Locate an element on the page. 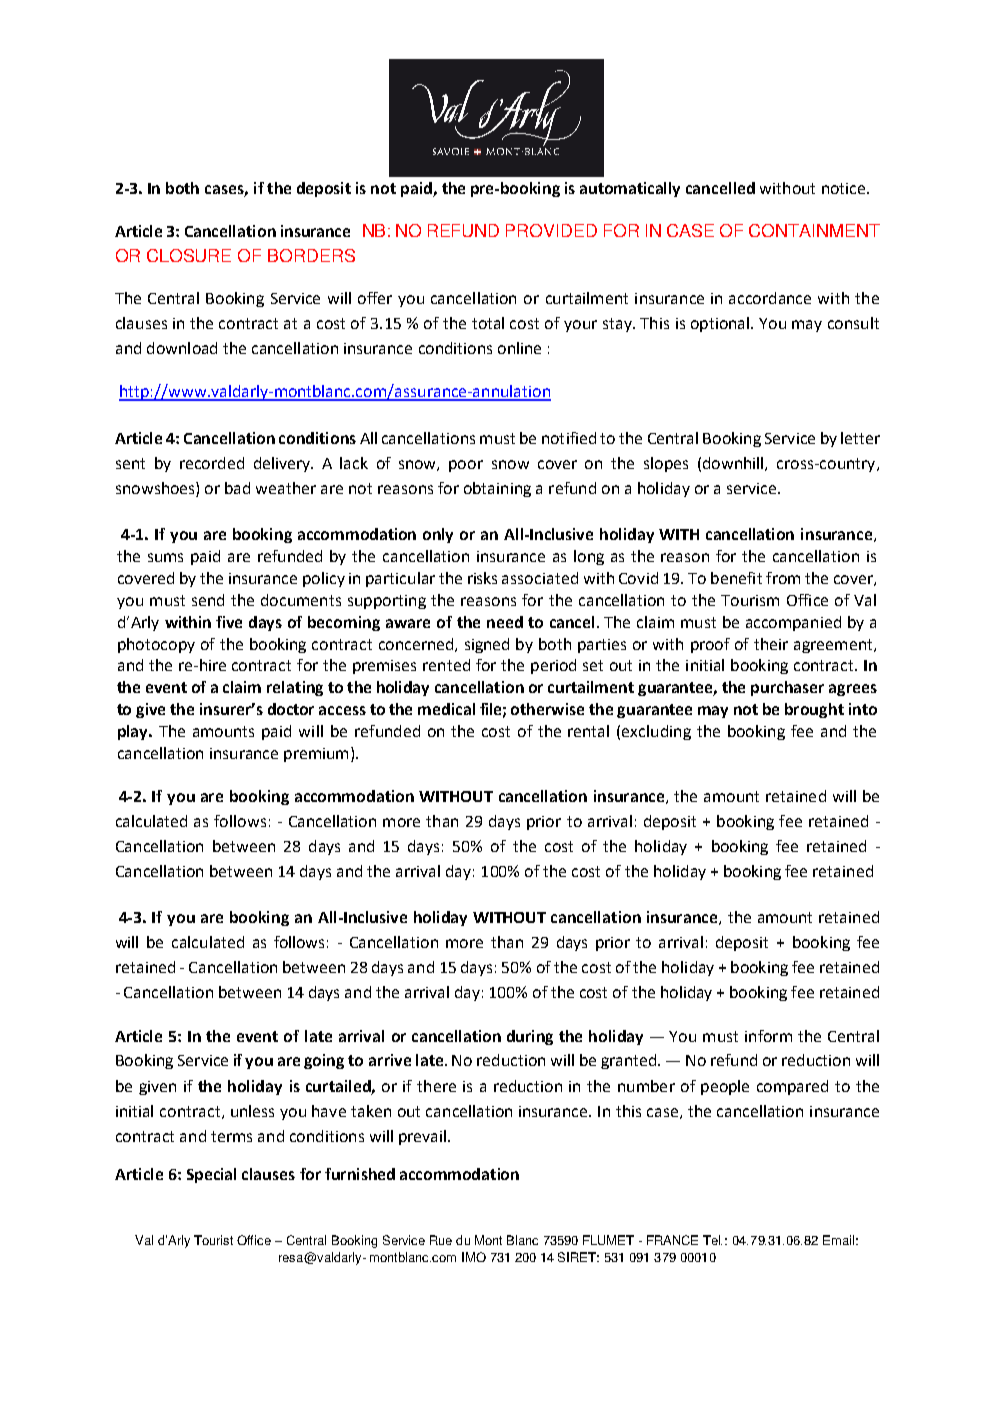 Image resolution: width=993 pixels, height=1405 pixels. poor is located at coordinates (466, 466).
